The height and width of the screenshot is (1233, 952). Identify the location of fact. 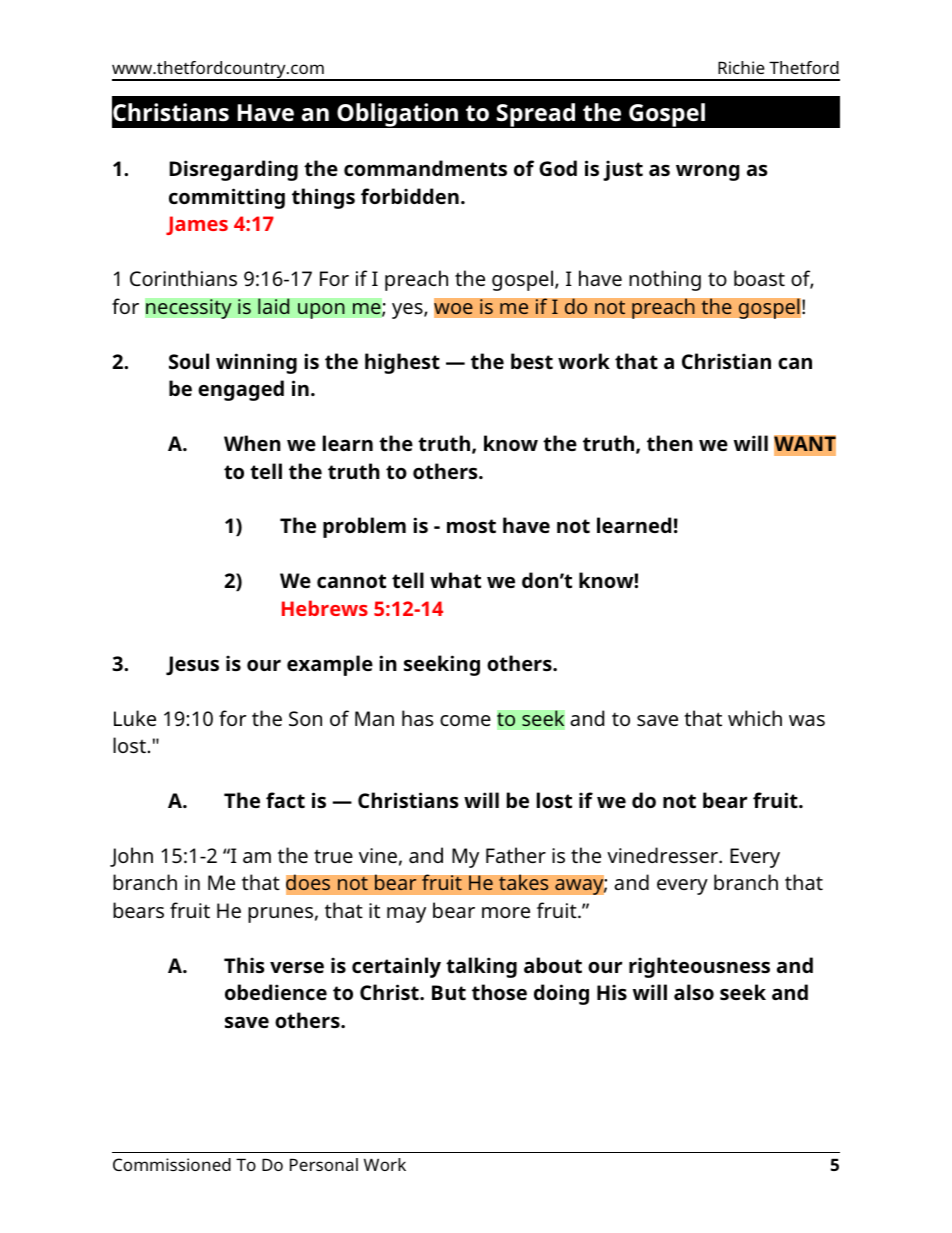
(285, 800).
